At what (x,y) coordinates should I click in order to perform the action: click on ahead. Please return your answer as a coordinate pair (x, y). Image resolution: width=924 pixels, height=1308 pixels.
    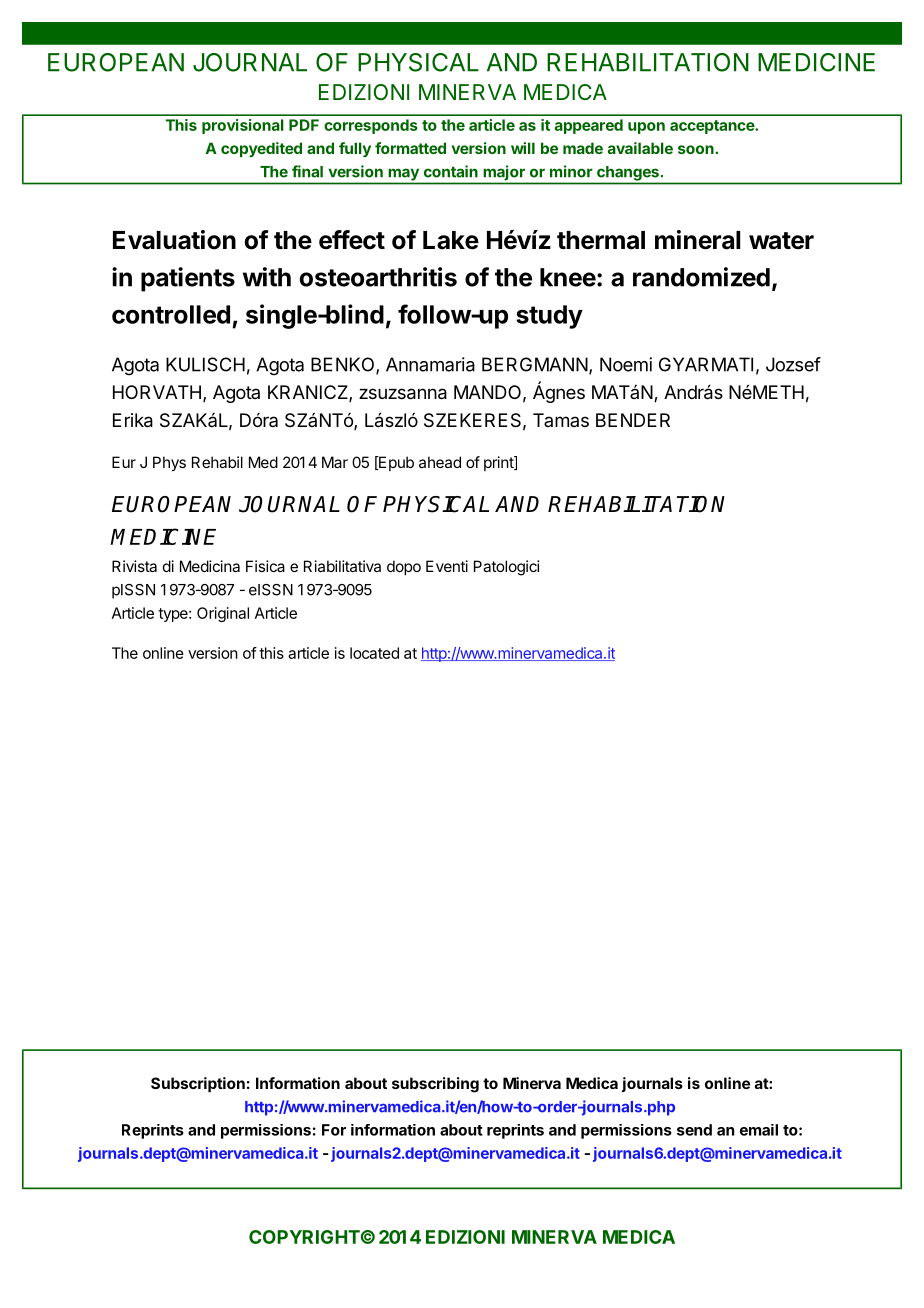
    Looking at the image, I should click on (440, 462).
